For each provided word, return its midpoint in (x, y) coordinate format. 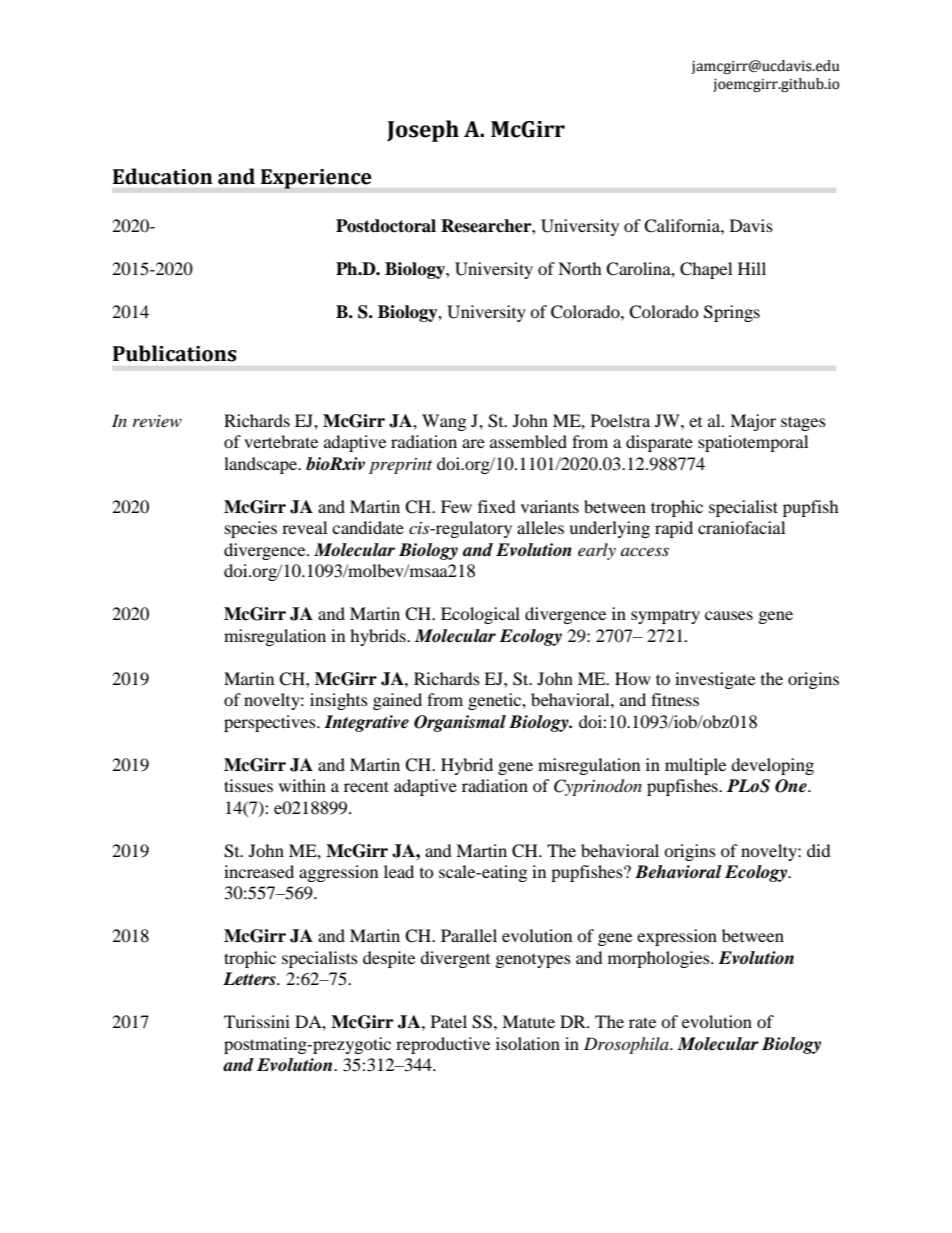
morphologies (660, 959)
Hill (752, 268)
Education (163, 176)
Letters (250, 979)
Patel (449, 1021)
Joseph (423, 131)
